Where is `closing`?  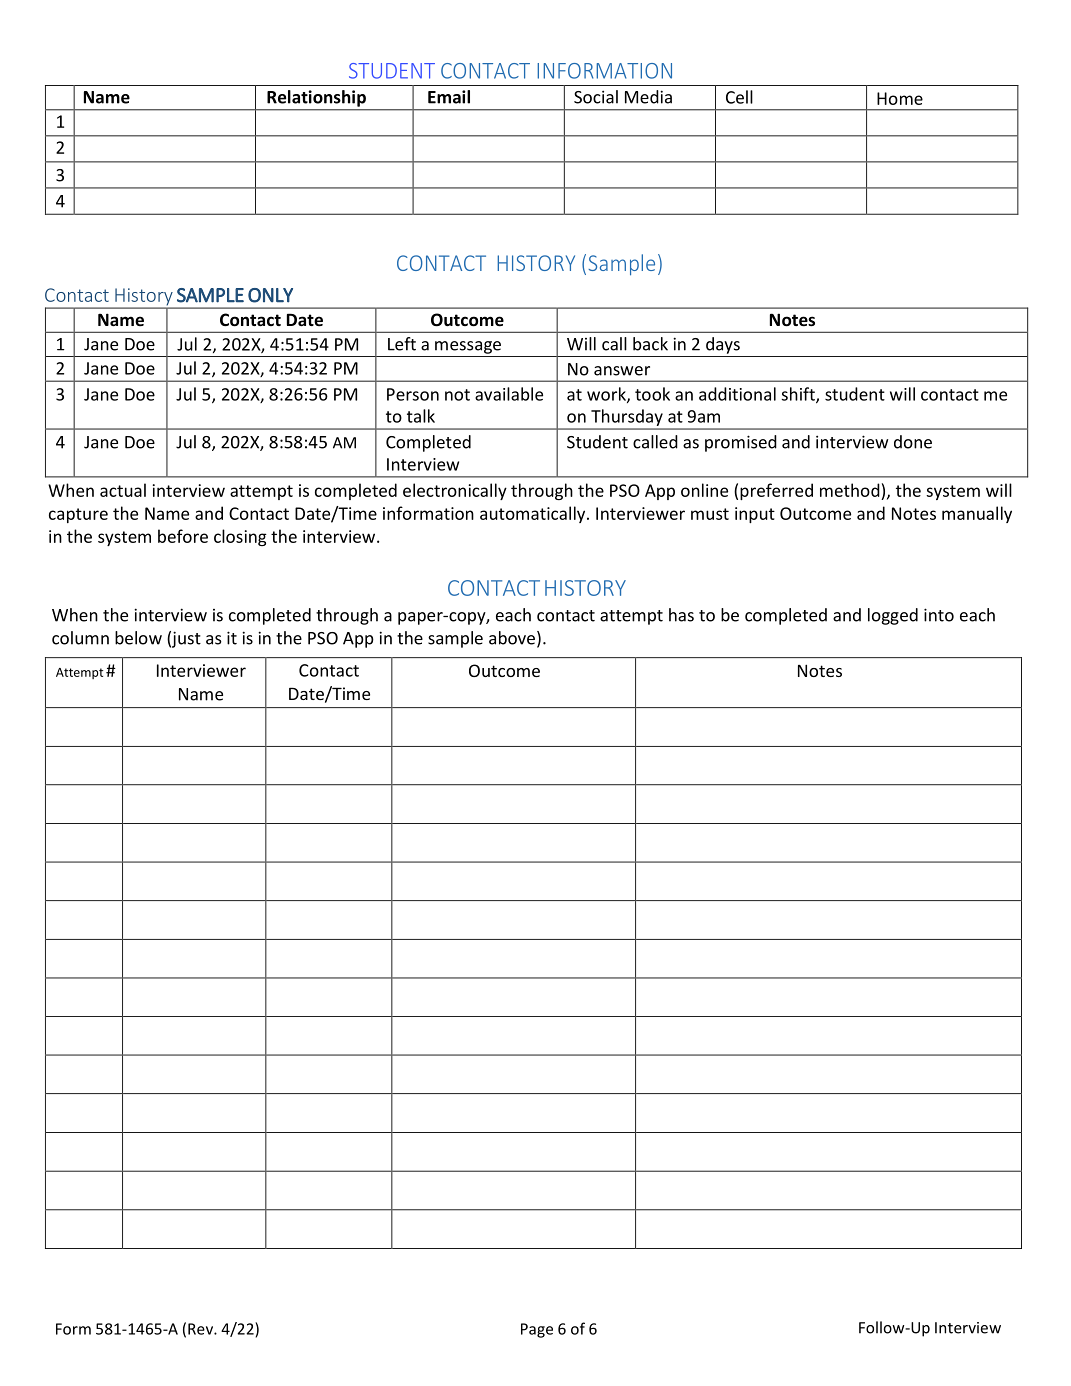
closing is located at coordinates (240, 537).
